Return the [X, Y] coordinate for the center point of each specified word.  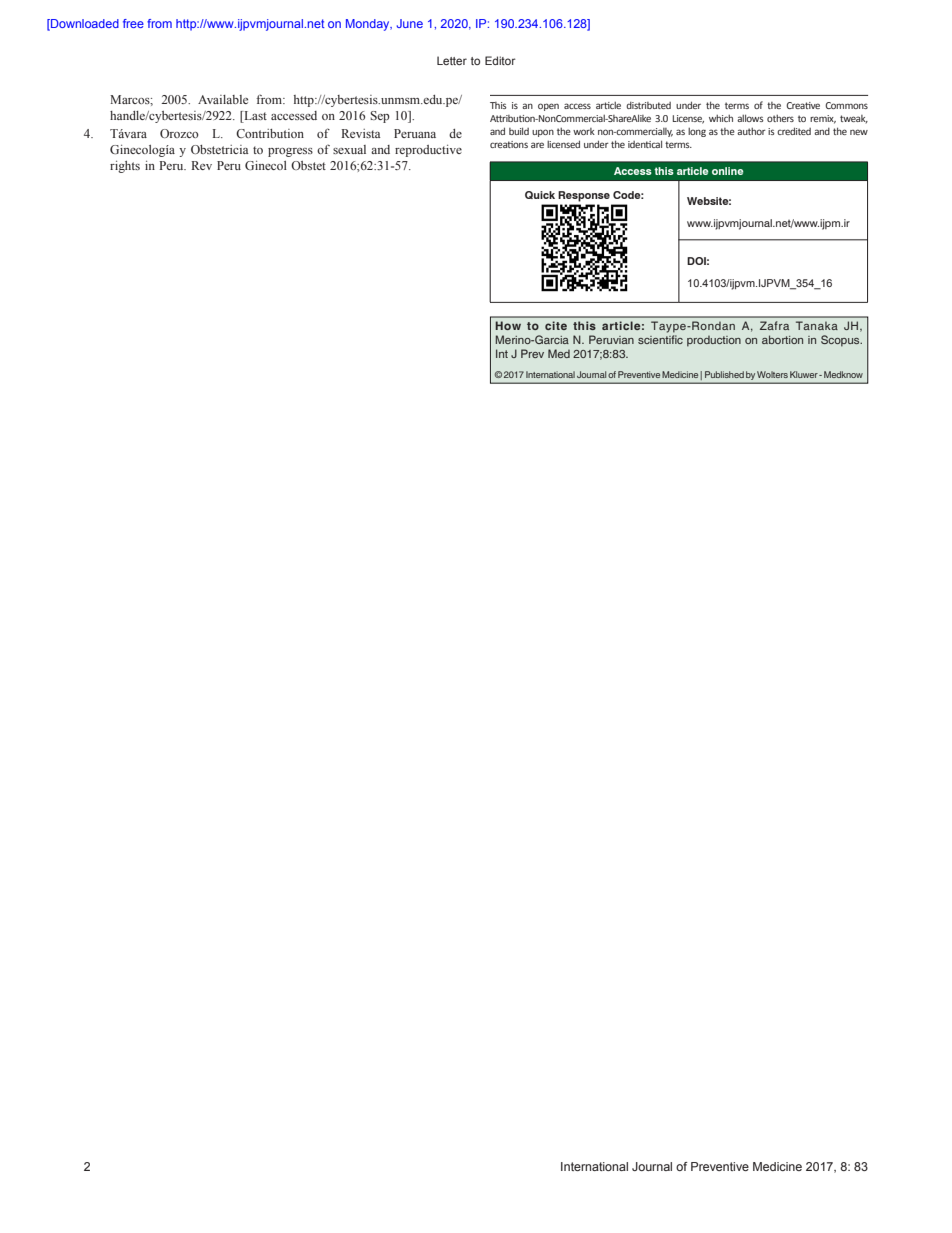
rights [125, 167]
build [519, 131]
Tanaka [817, 325]
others [780, 118]
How [508, 325]
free [133, 23]
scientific [660, 339]
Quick [540, 195]
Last [254, 117]
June [410, 23]
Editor [500, 60]
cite [556, 325]
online [727, 171]
